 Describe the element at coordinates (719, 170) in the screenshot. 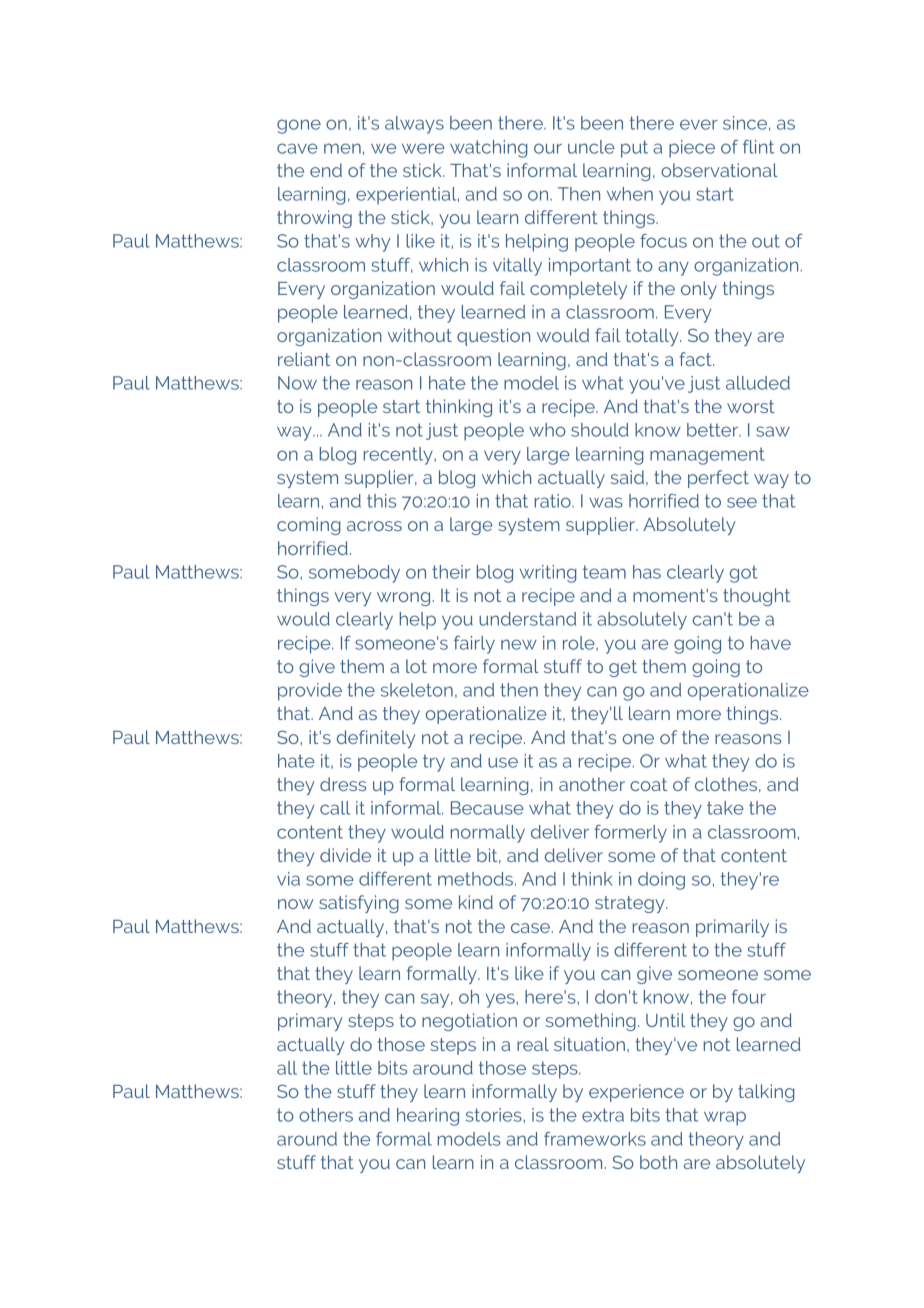

I see `observational` at that location.
